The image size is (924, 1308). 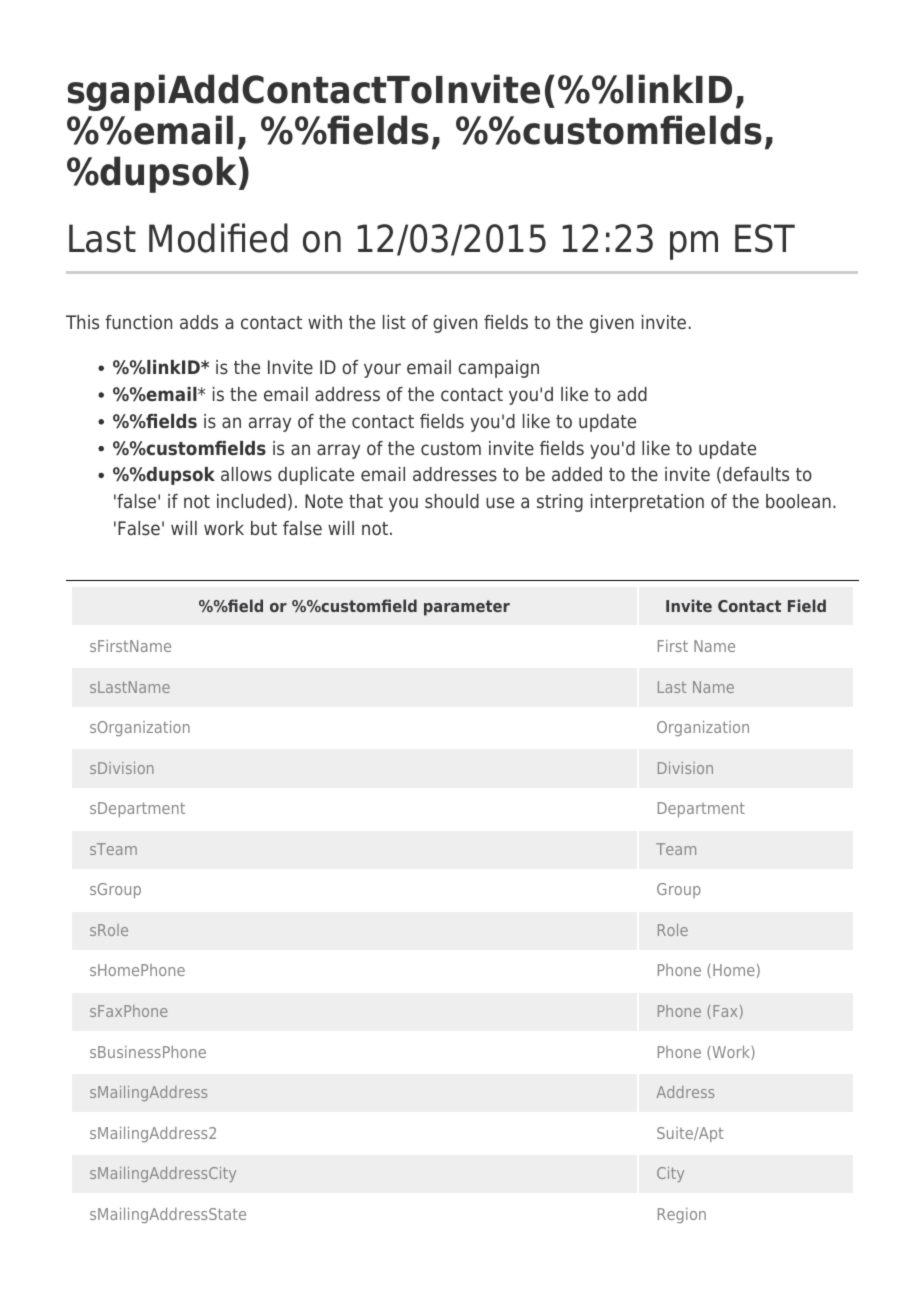 I want to click on boolean, so click(x=798, y=501).
